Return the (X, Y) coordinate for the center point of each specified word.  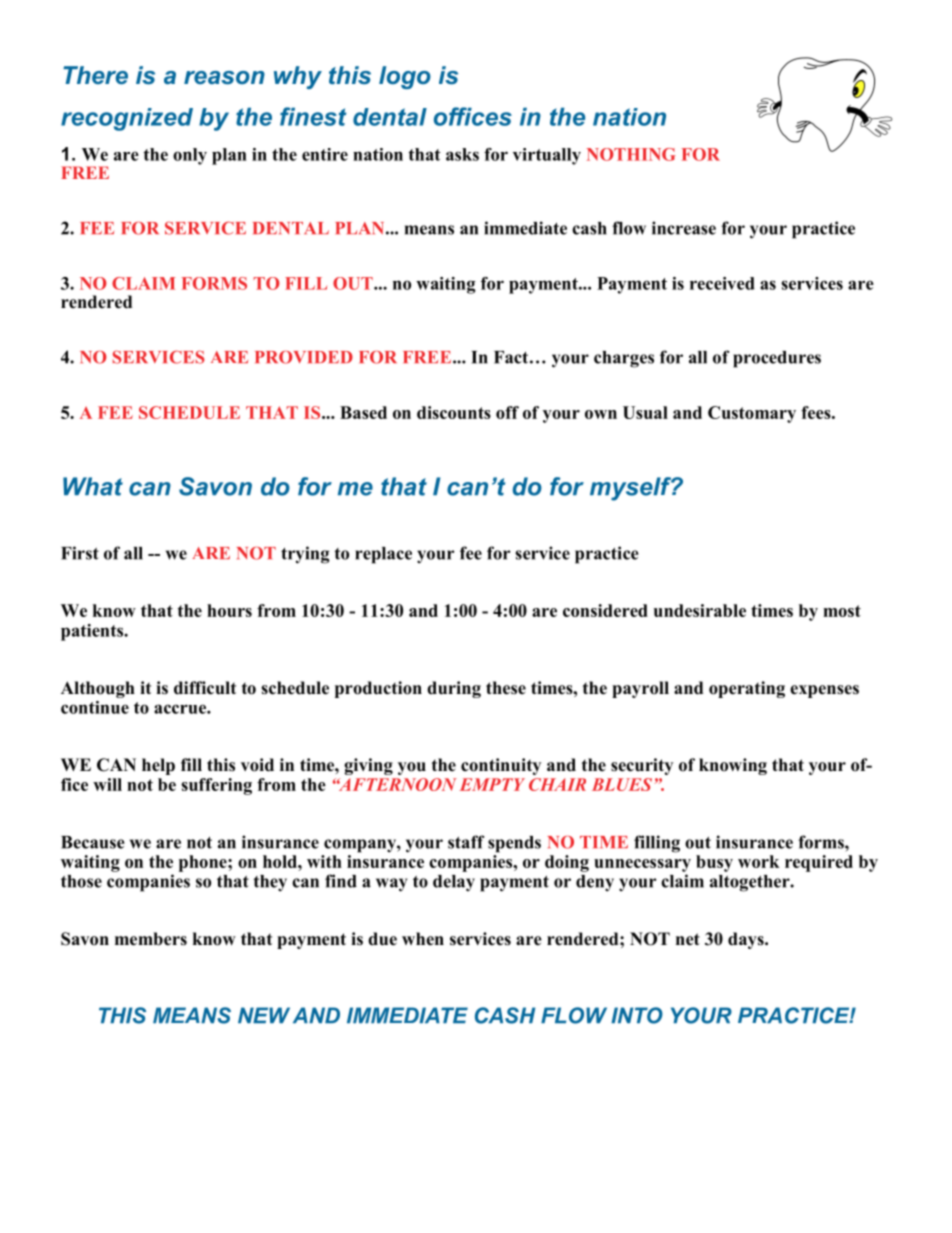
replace (383, 555)
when (423, 939)
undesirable (700, 610)
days (747, 940)
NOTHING (631, 154)
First (80, 553)
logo (405, 77)
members (151, 939)
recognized (127, 119)
